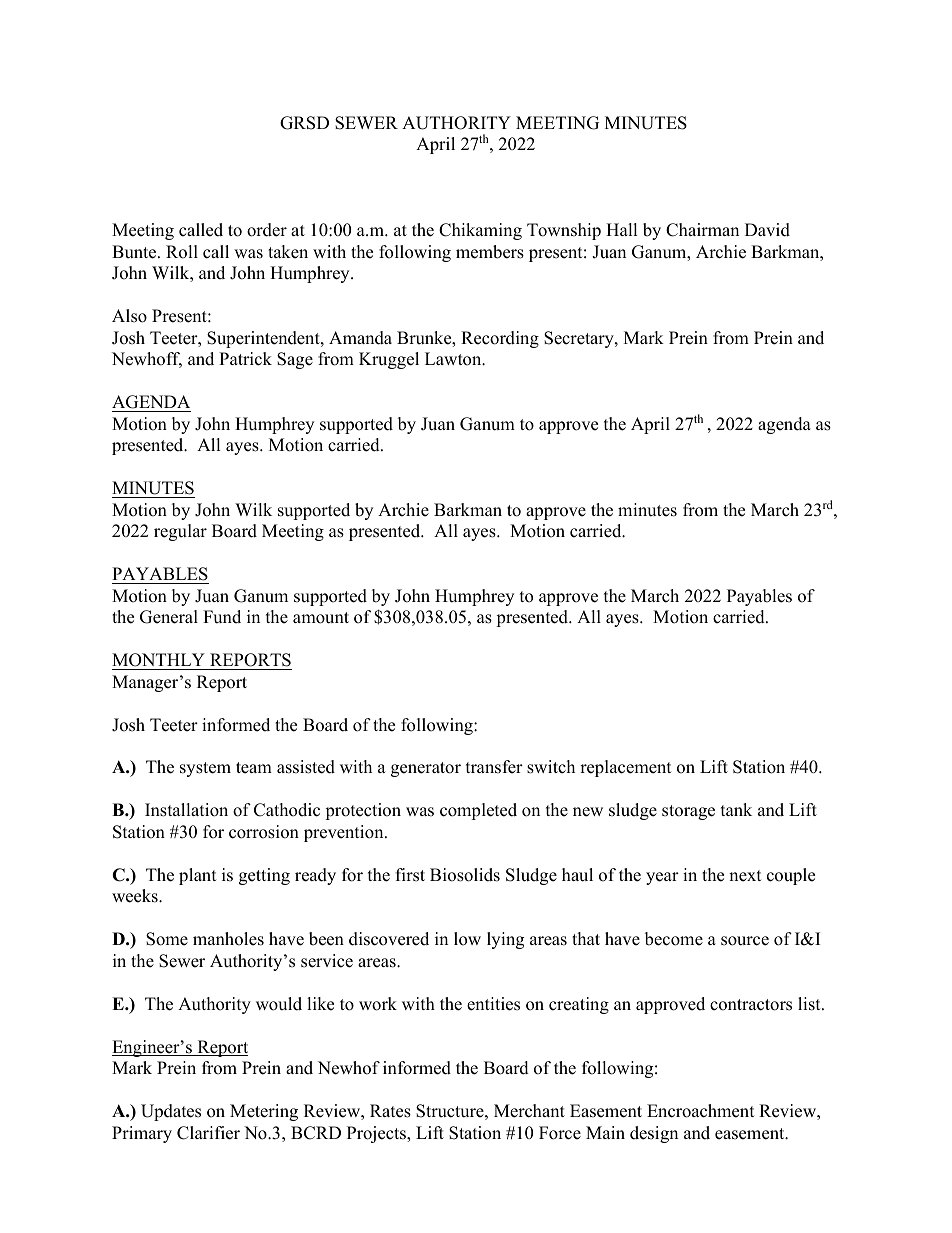  Describe the element at coordinates (626, 768) in the screenshot. I see `replacement` at that location.
